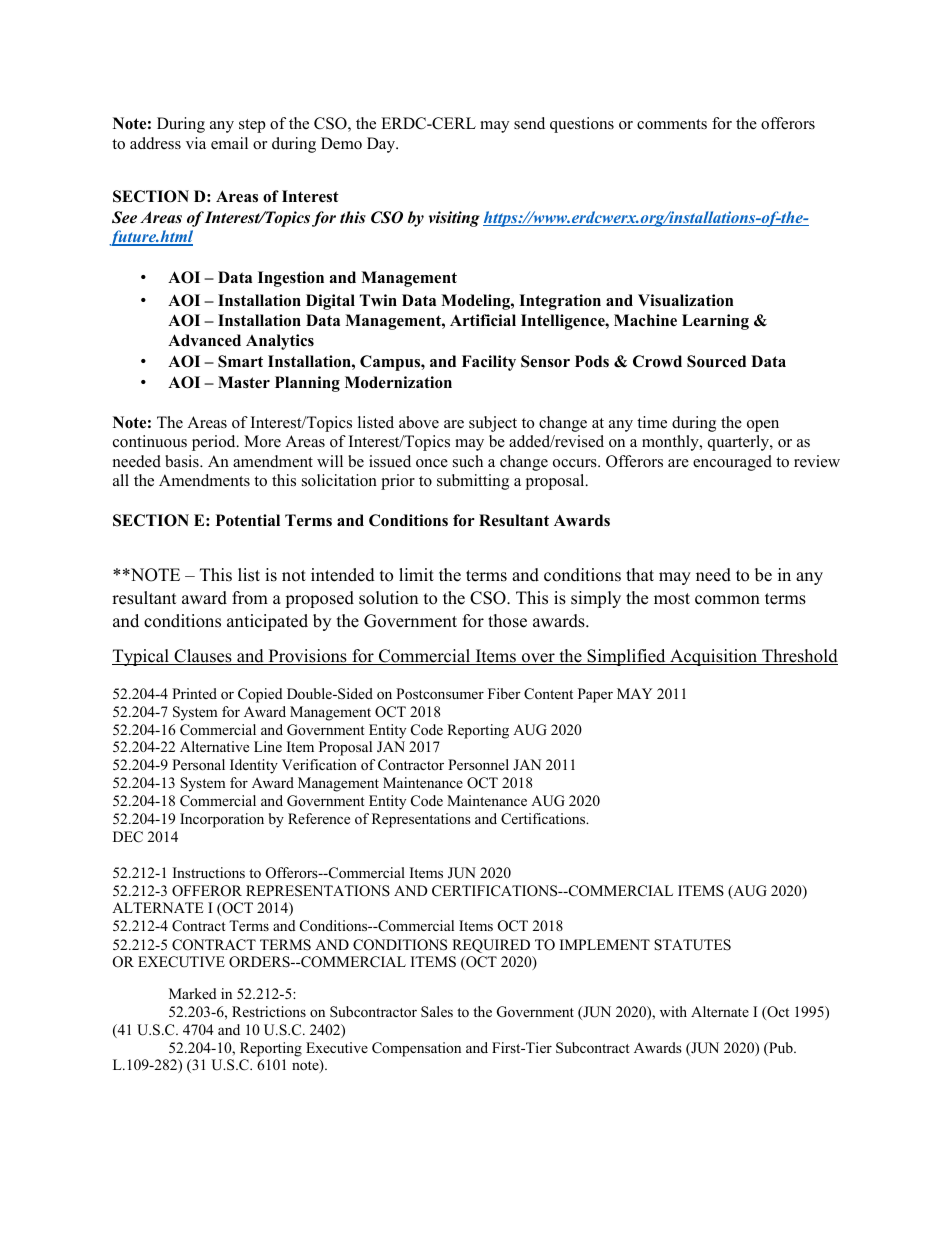 The width and height of the document is (952, 1233). Describe the element at coordinates (672, 124) in the document. I see `comments` at that location.
